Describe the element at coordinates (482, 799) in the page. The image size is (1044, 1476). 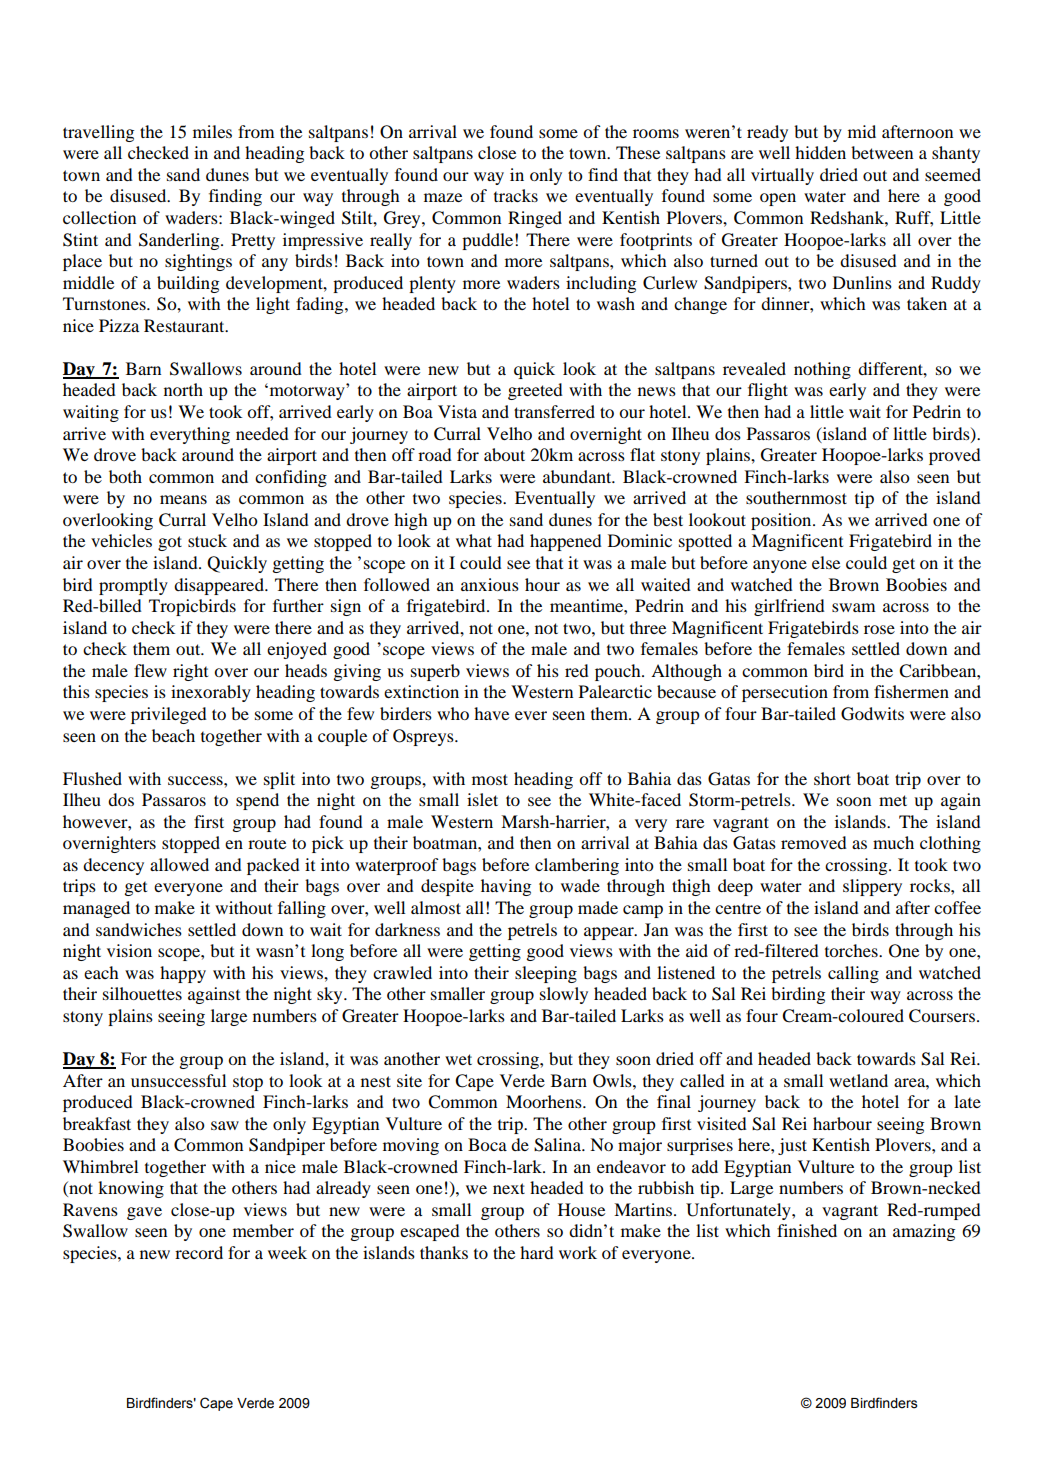
I see `islet` at that location.
